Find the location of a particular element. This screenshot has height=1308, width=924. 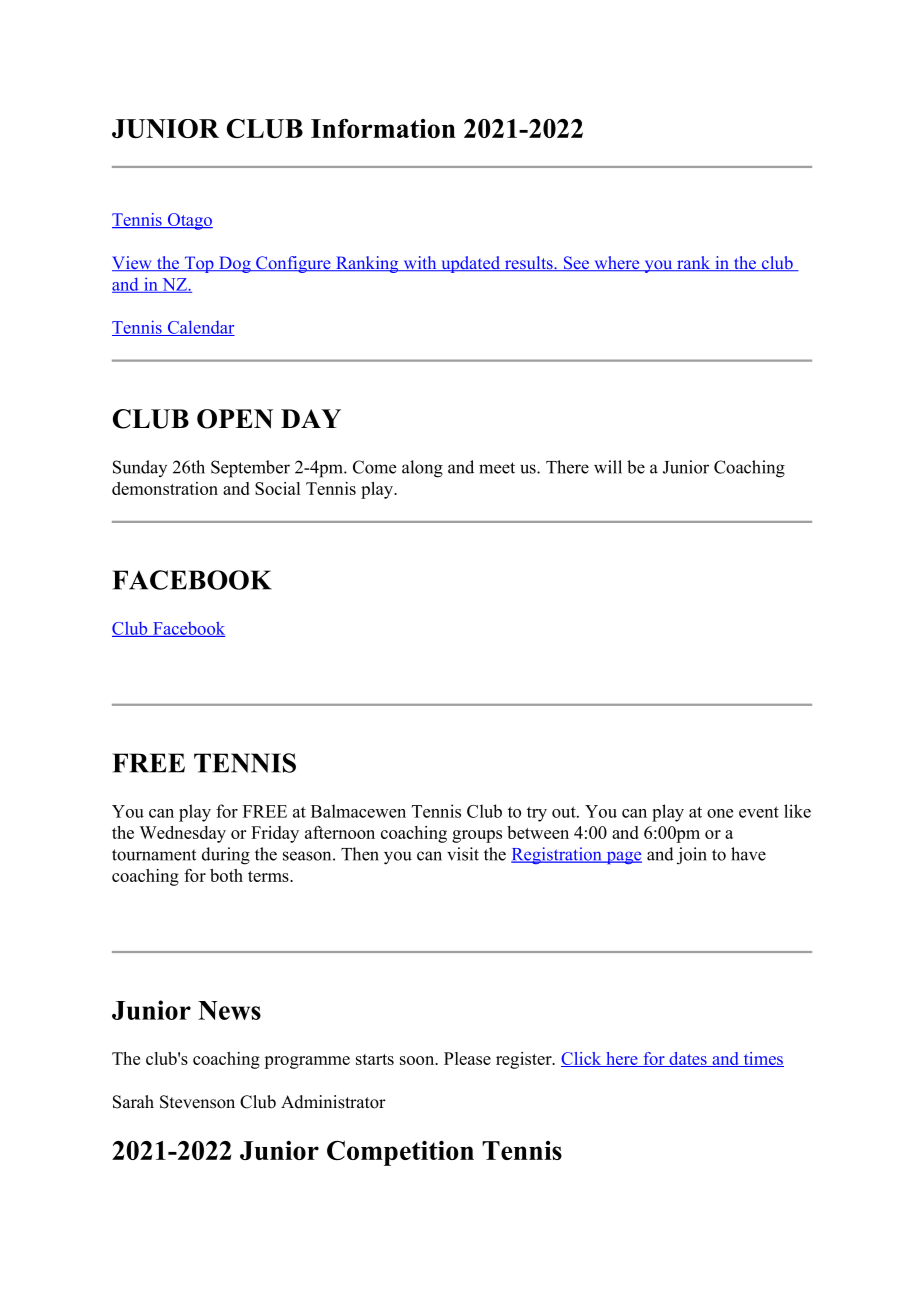

meet is located at coordinates (497, 468).
